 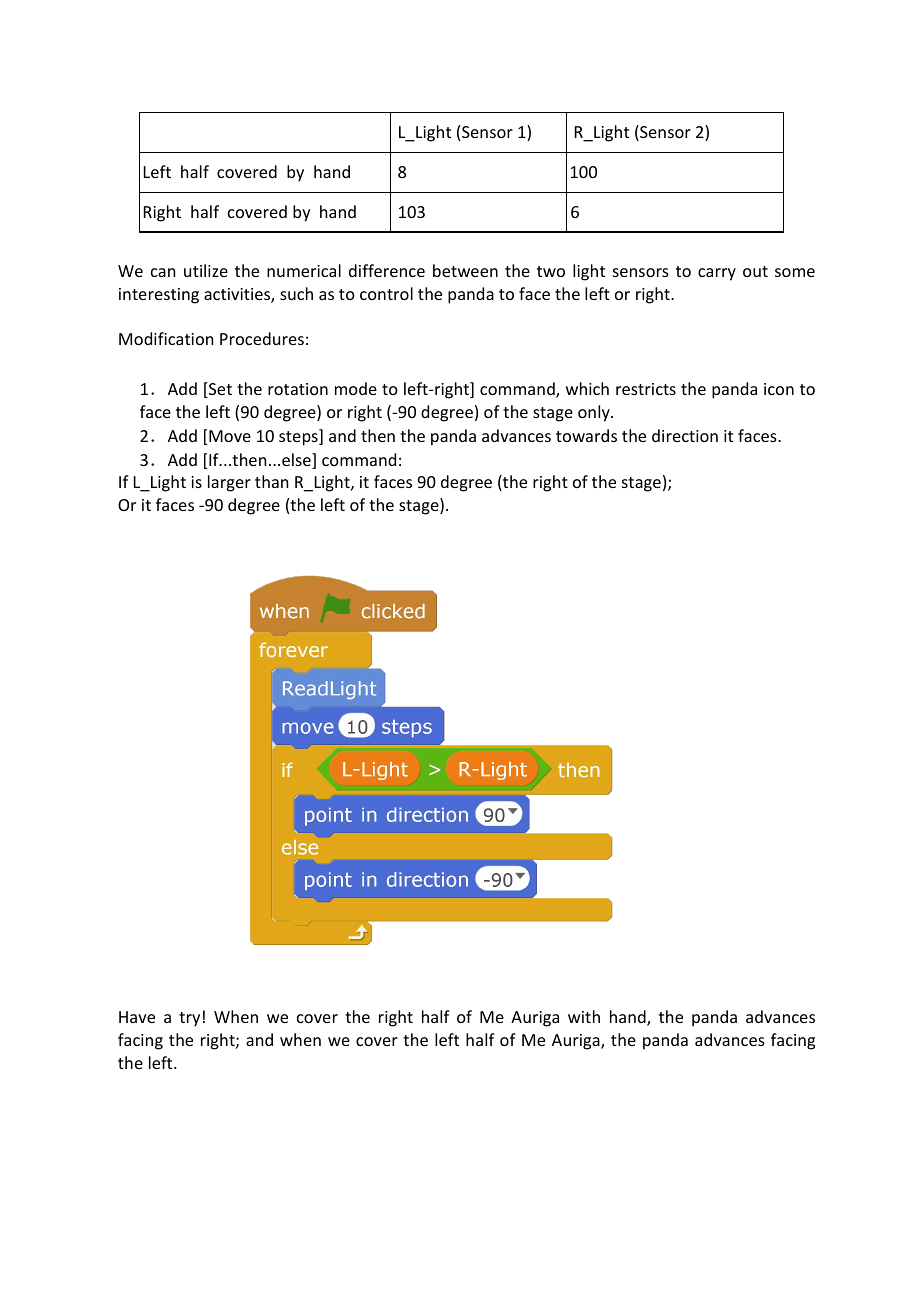 What do you see at coordinates (685, 435) in the screenshot?
I see `direction` at bounding box center [685, 435].
